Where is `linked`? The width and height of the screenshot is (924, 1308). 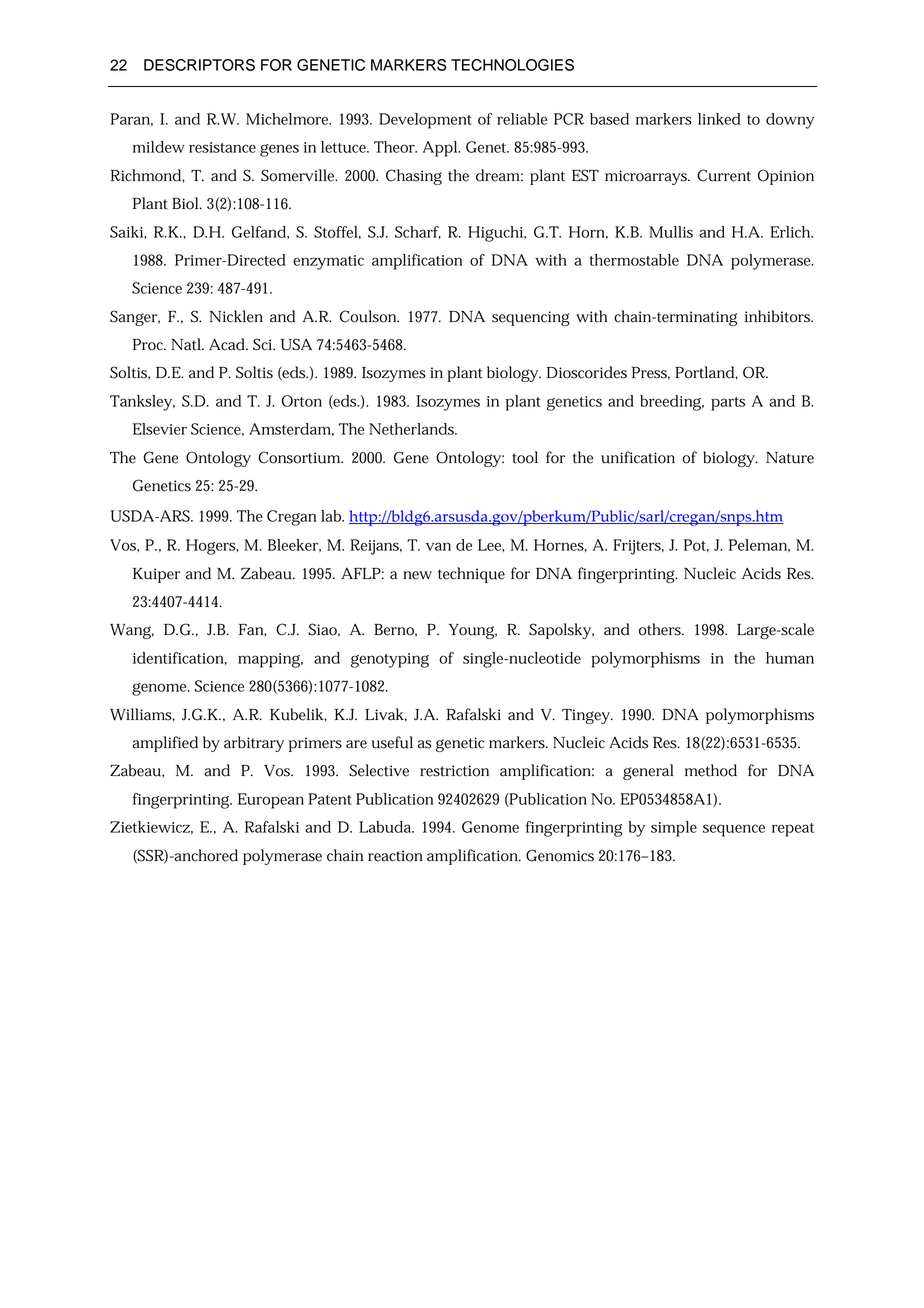 linked is located at coordinates (719, 119).
